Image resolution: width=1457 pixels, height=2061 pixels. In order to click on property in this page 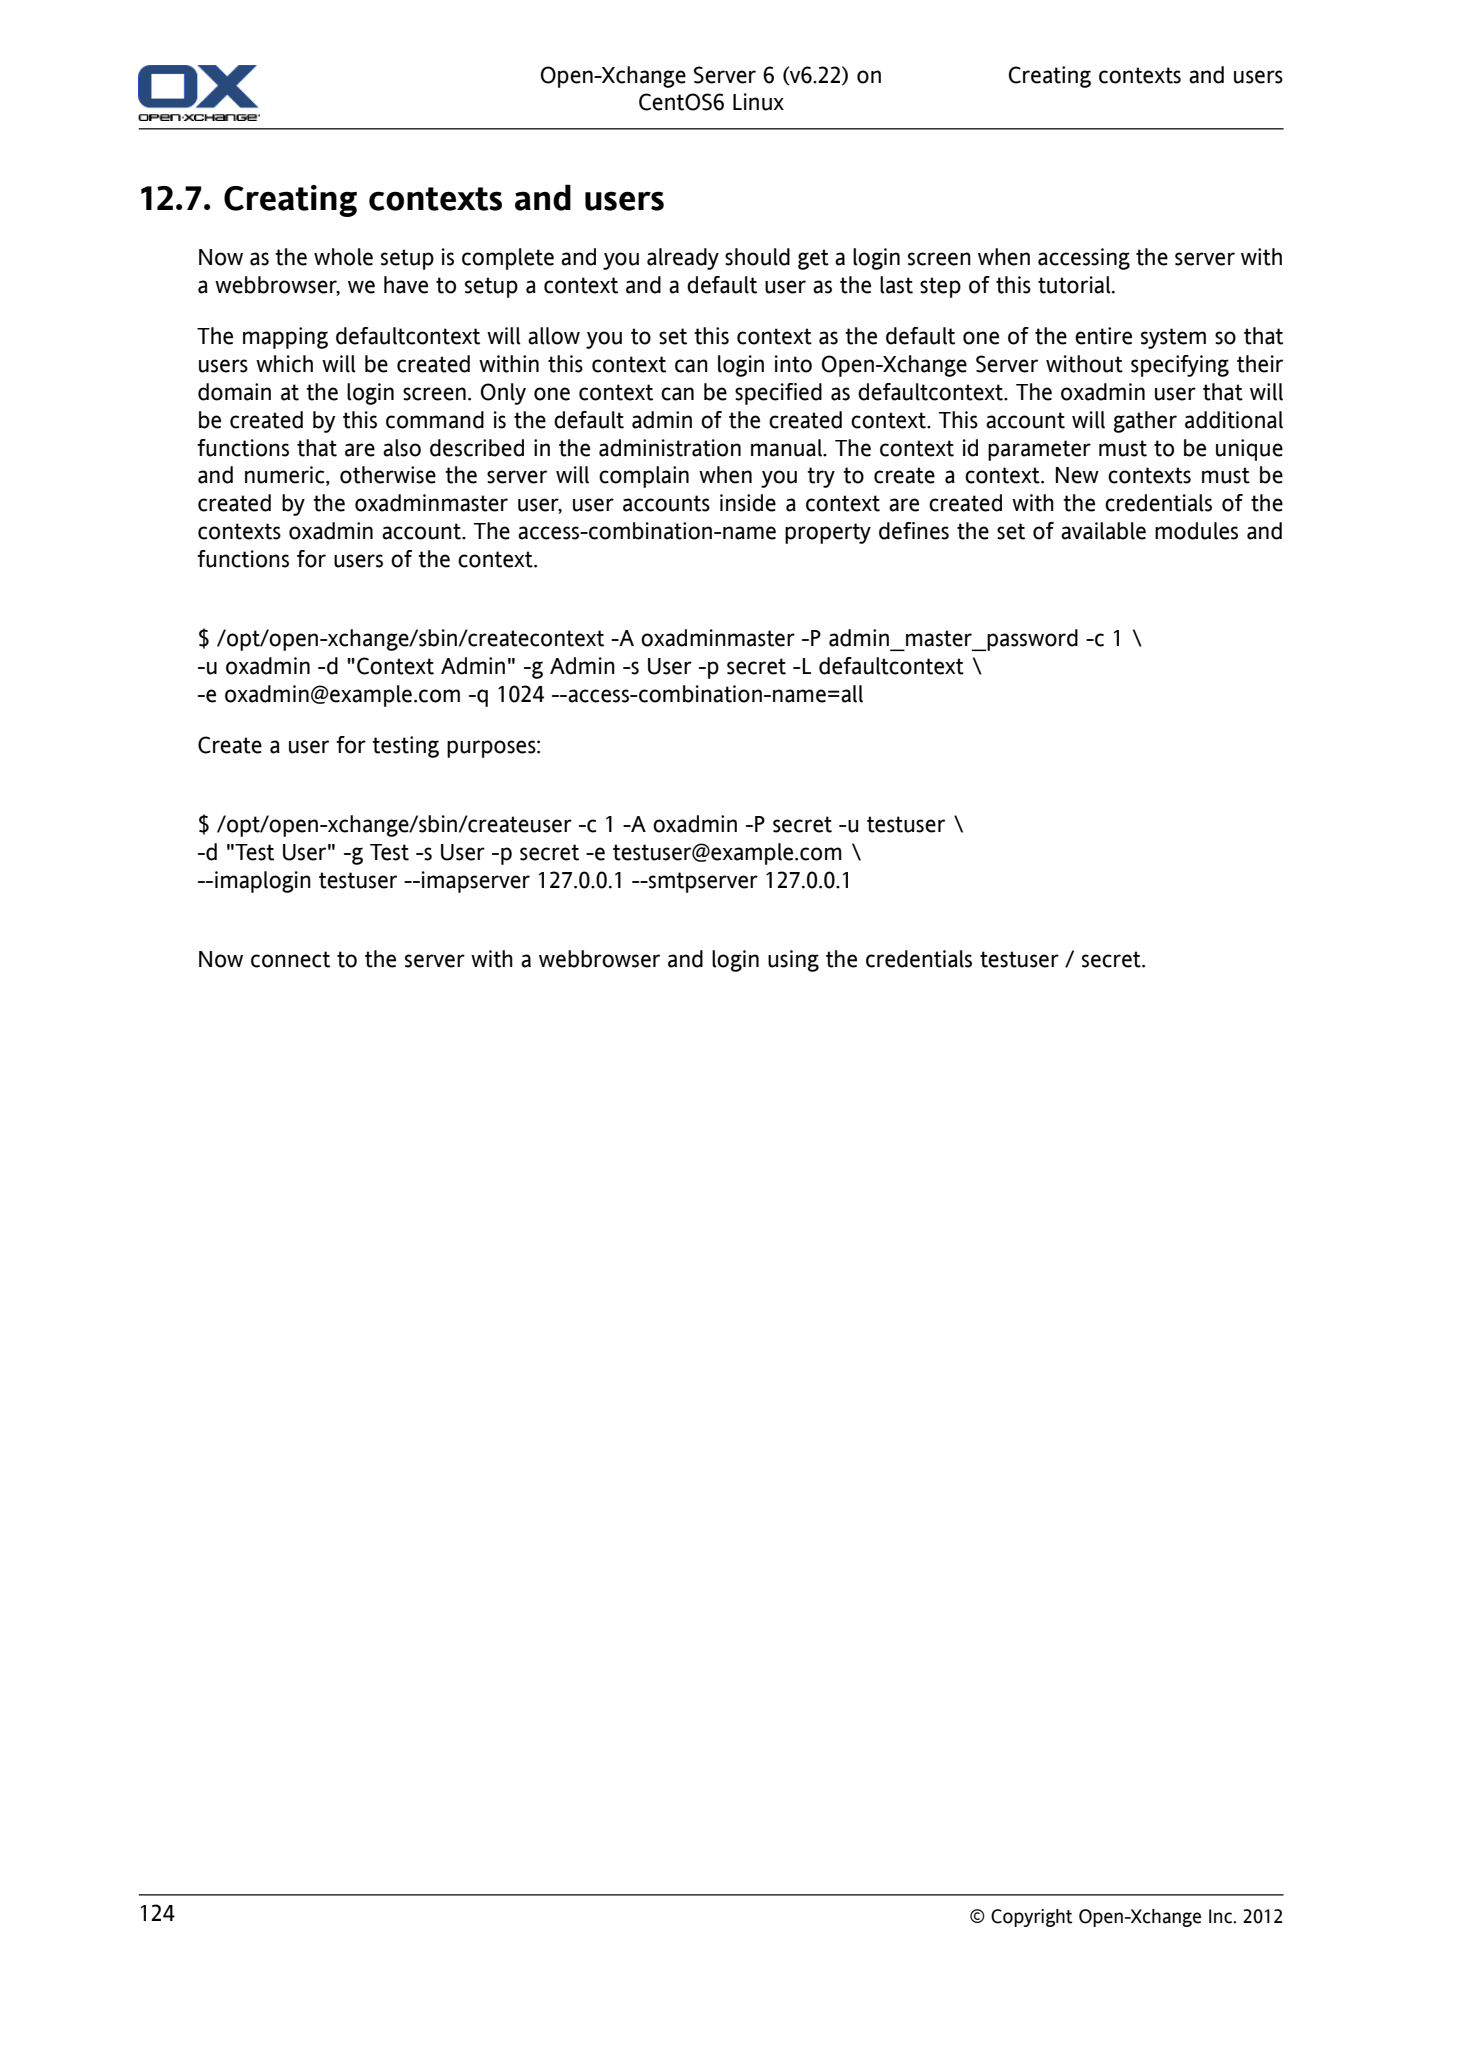, I will do `click(828, 533)`.
